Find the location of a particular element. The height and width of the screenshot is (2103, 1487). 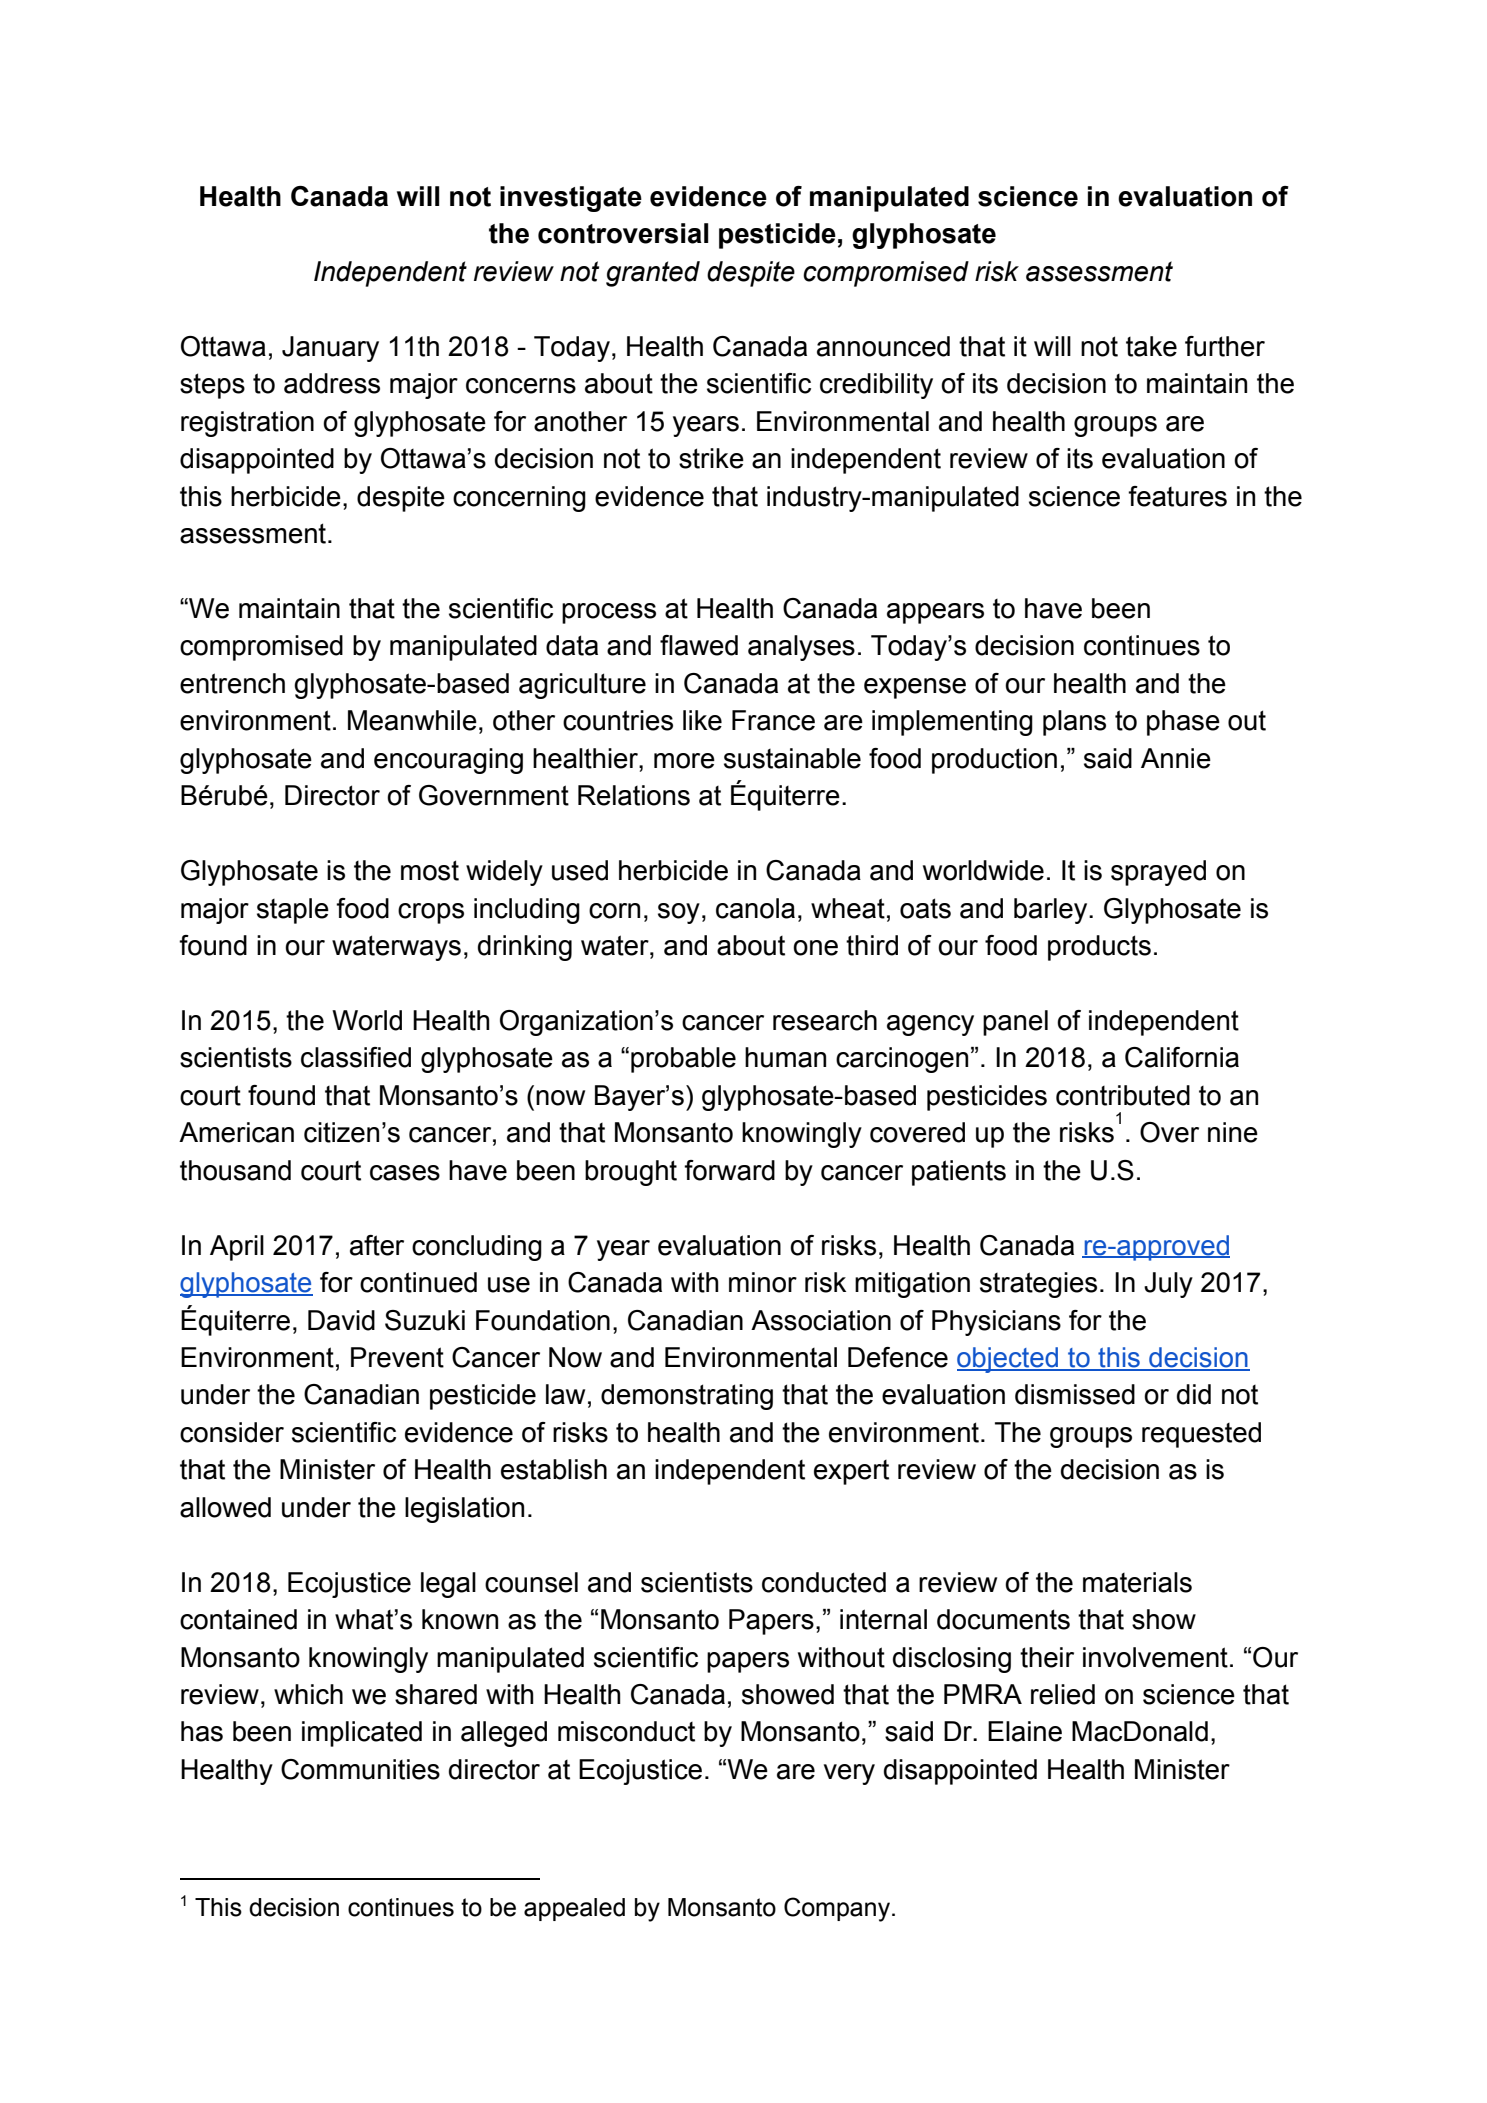

July is located at coordinates (1168, 1285).
